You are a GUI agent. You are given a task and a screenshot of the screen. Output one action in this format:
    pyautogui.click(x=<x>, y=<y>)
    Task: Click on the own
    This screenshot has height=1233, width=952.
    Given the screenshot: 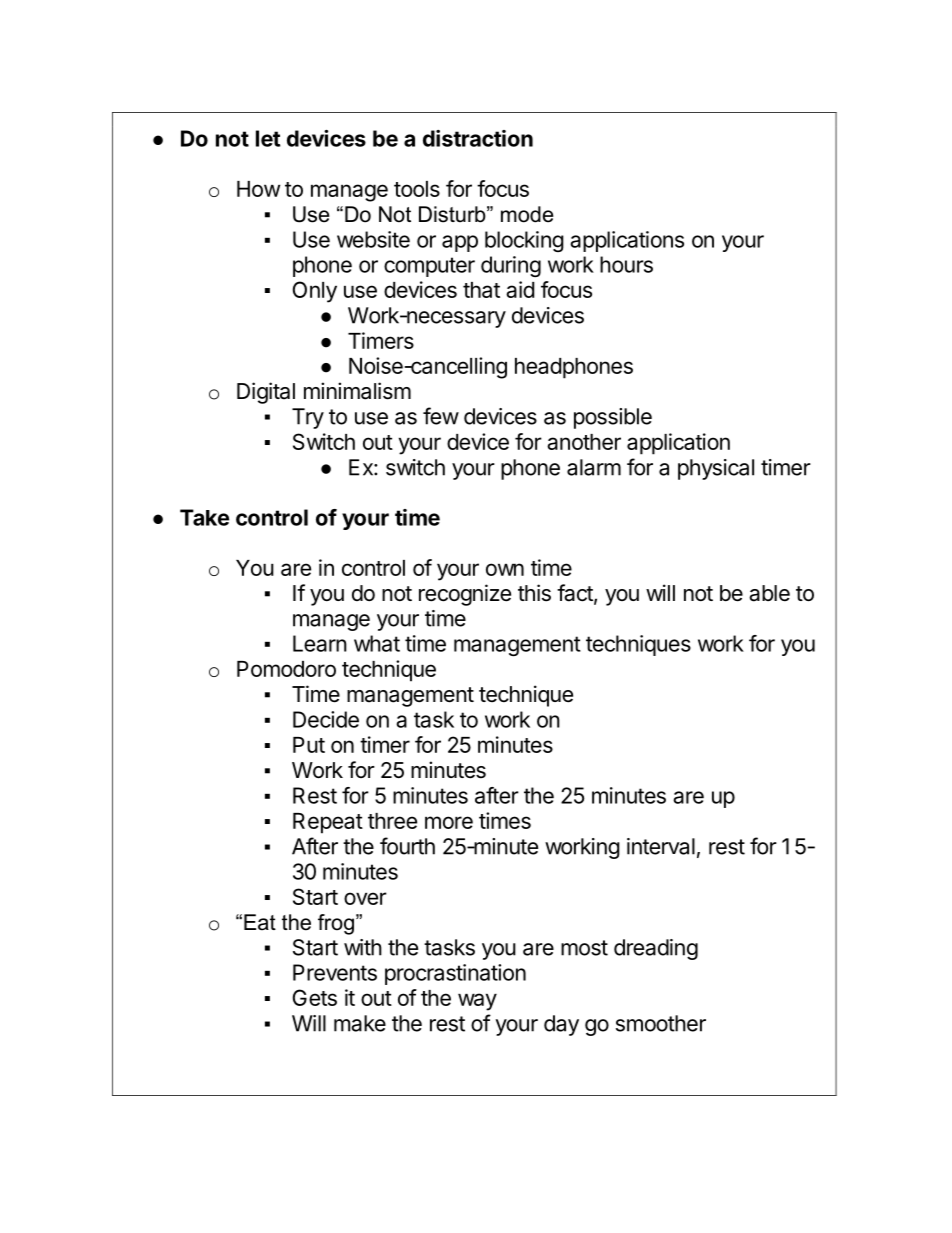 What is the action you would take?
    pyautogui.click(x=505, y=569)
